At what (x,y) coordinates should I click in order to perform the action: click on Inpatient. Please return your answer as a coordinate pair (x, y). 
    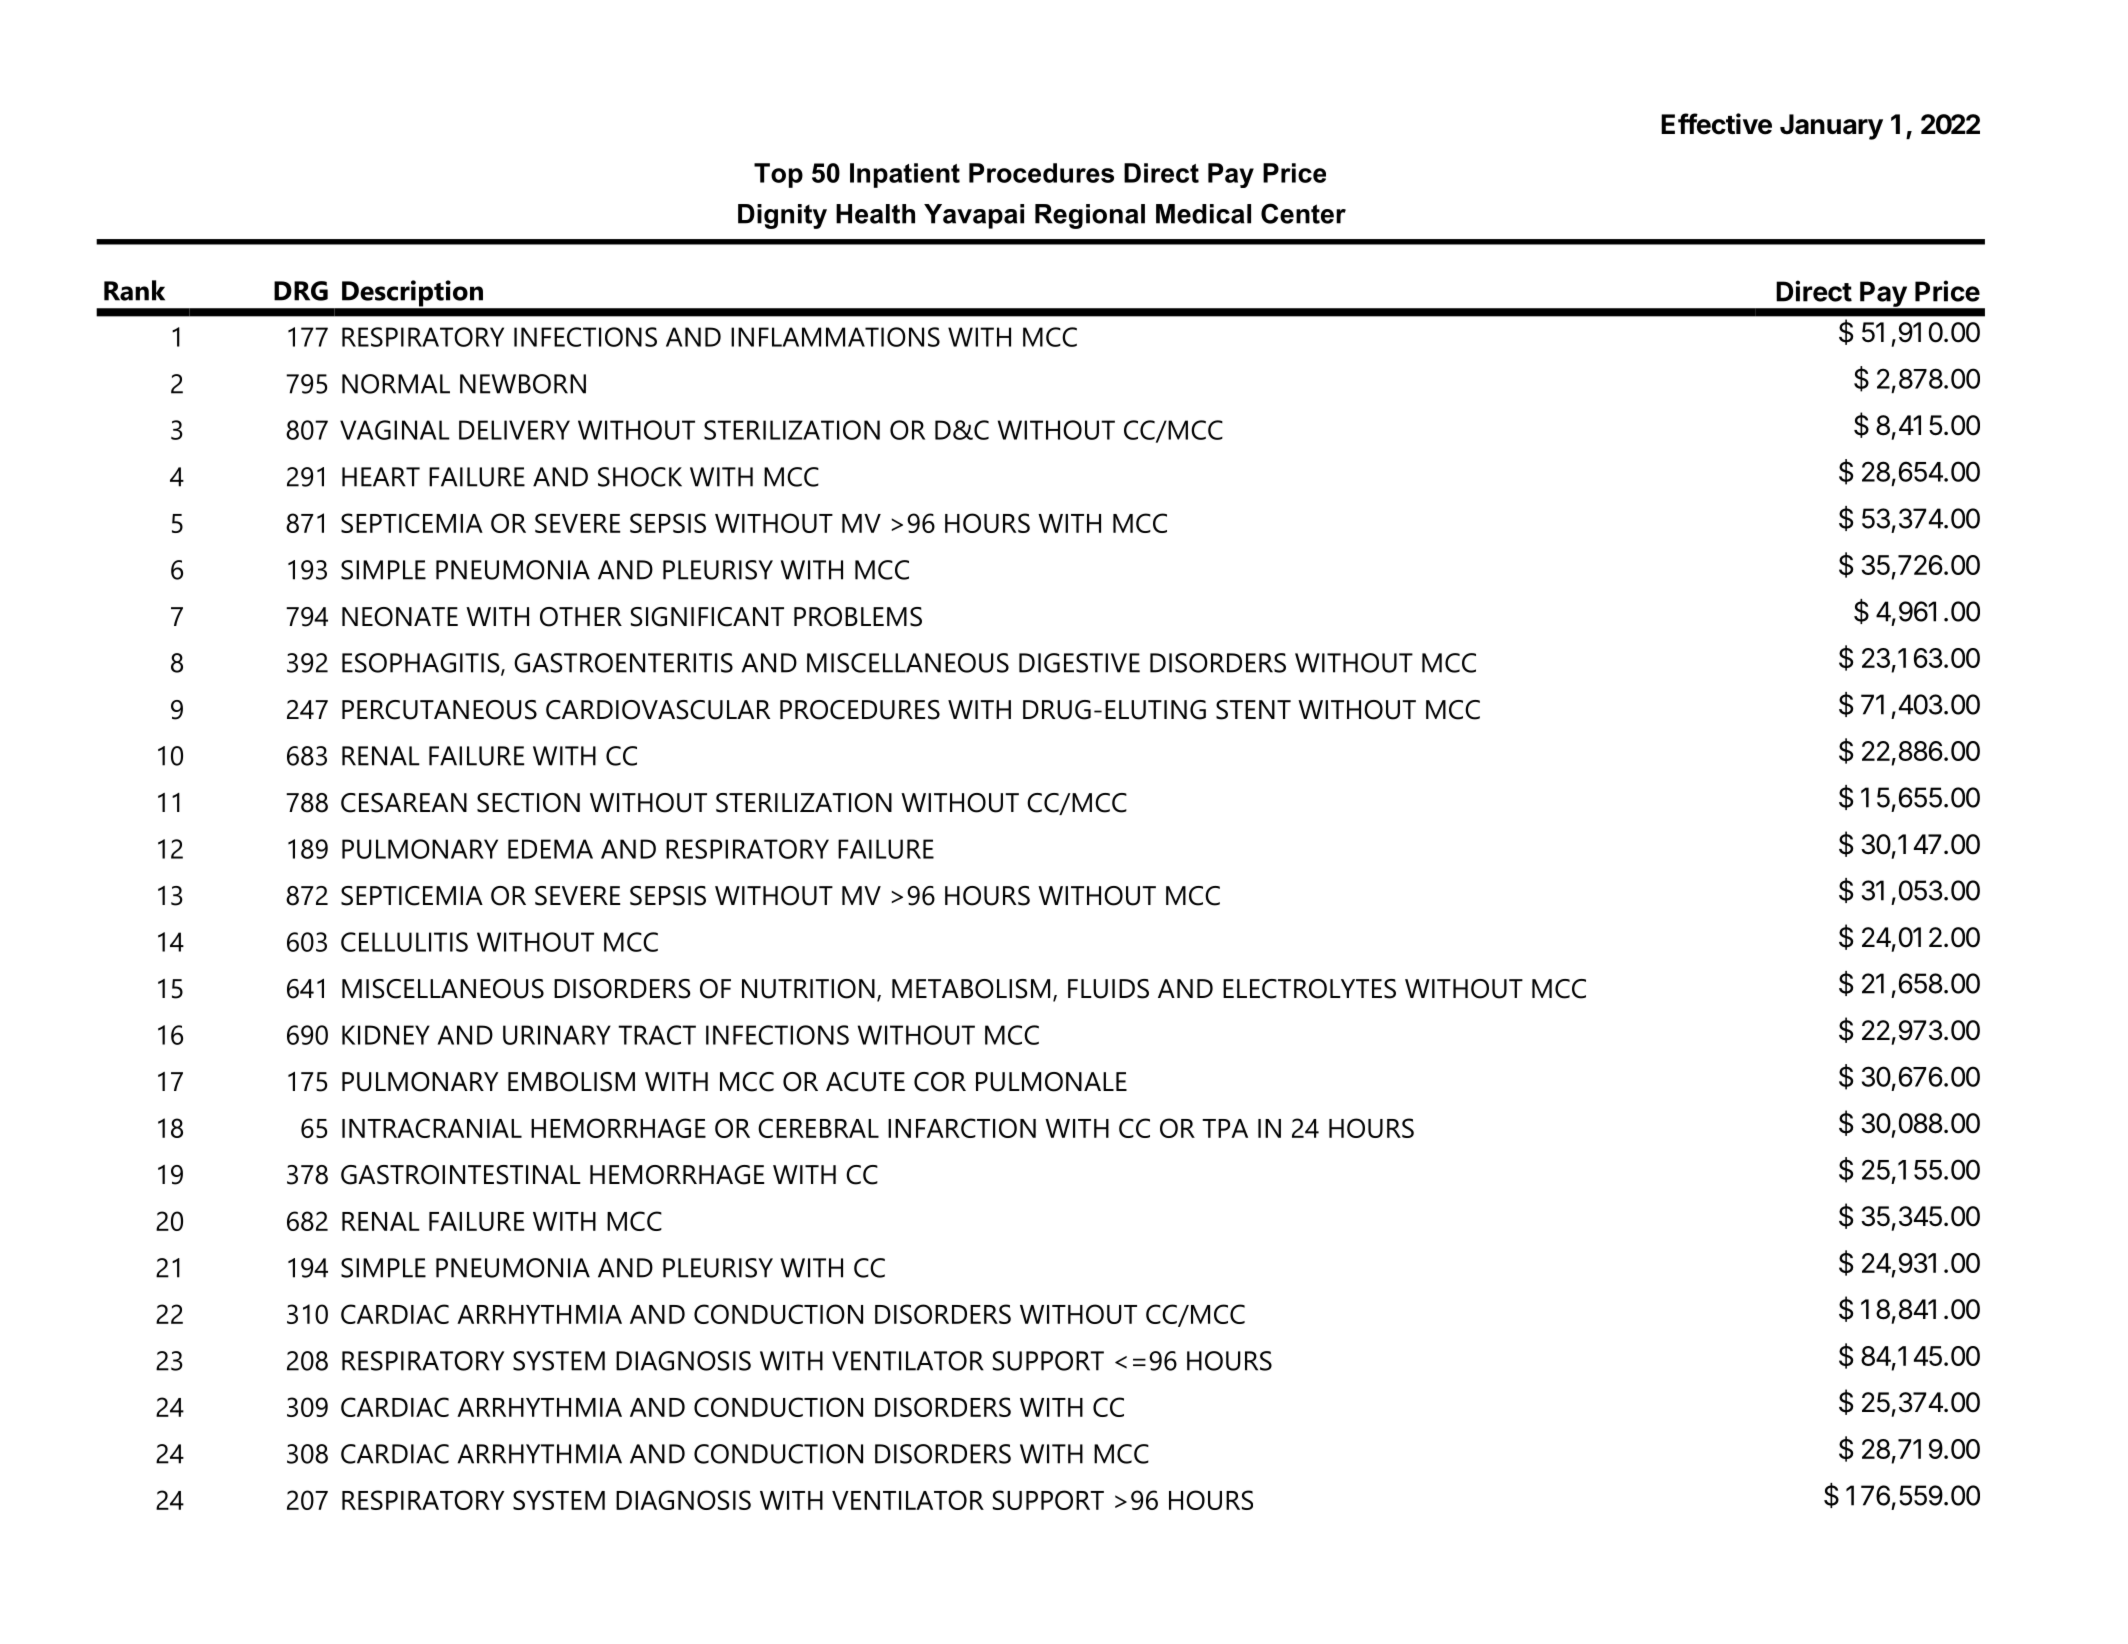
    Looking at the image, I should click on (905, 175).
